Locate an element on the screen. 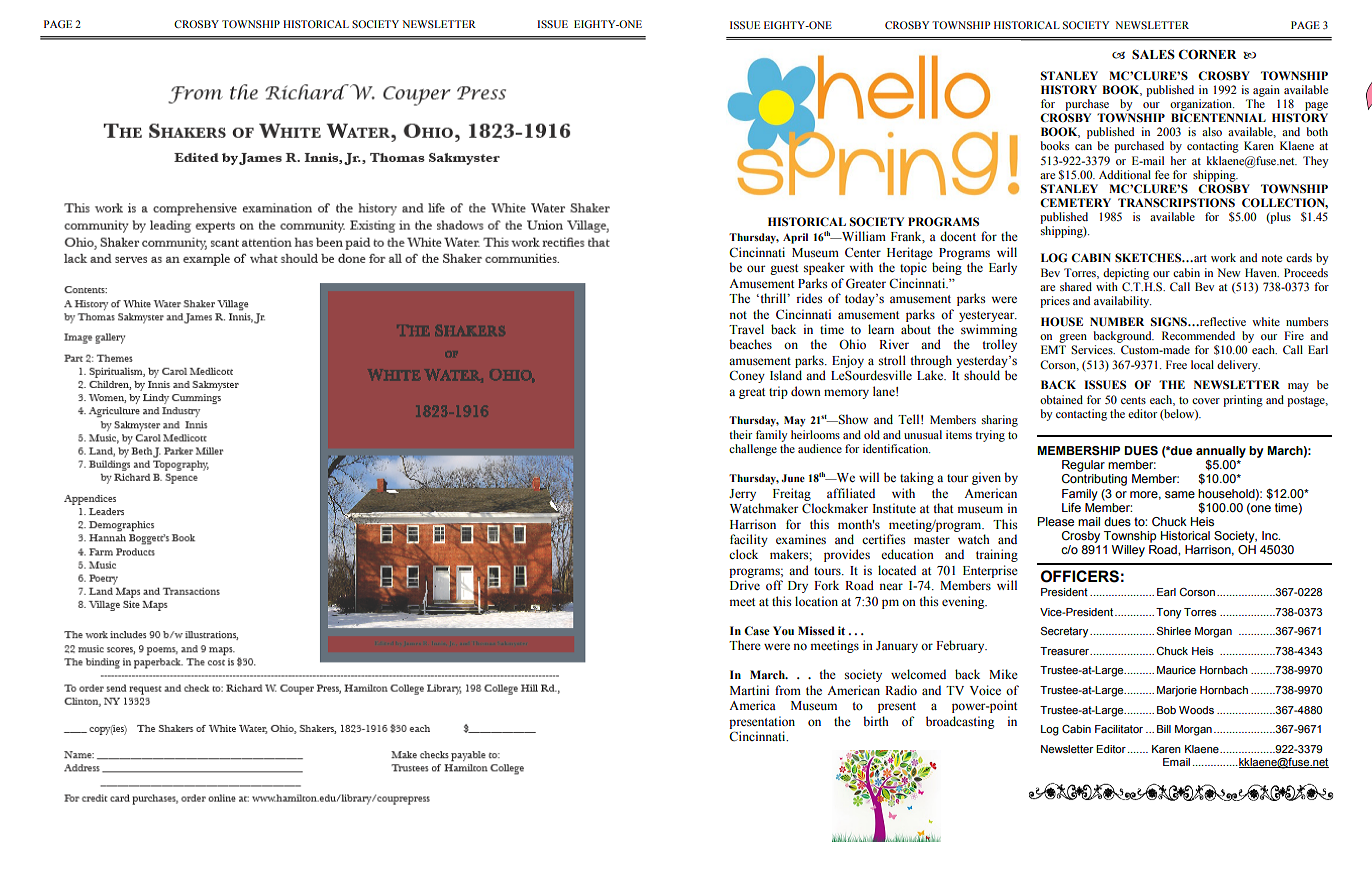 This screenshot has height=887, width=1372. obtained is located at coordinates (1061, 399).
